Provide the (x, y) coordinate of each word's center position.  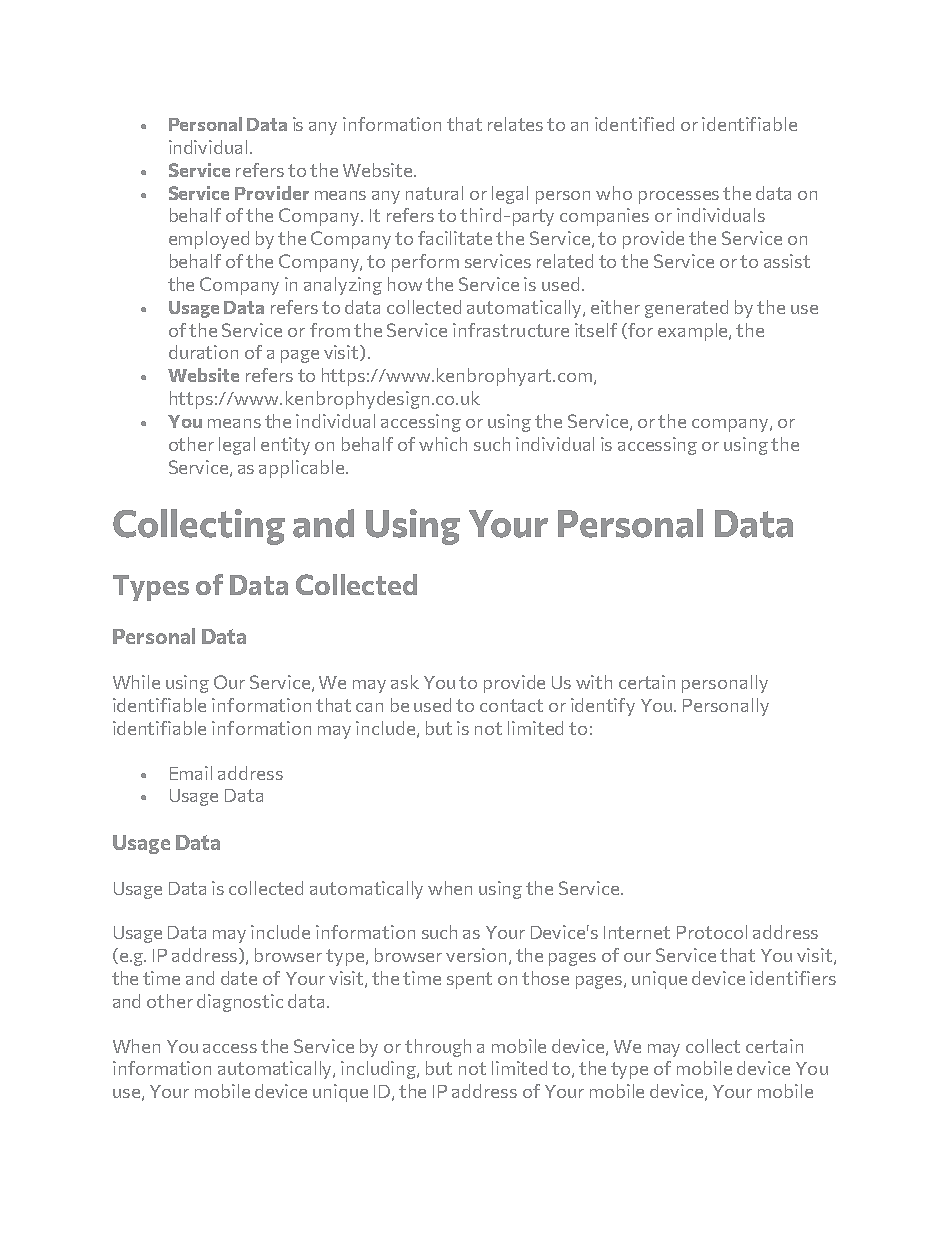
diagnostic (240, 1003)
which (443, 444)
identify (603, 707)
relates (515, 124)
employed (209, 240)
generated (686, 309)
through (438, 1048)
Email (191, 773)
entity (285, 446)
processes (679, 197)
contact (511, 705)
